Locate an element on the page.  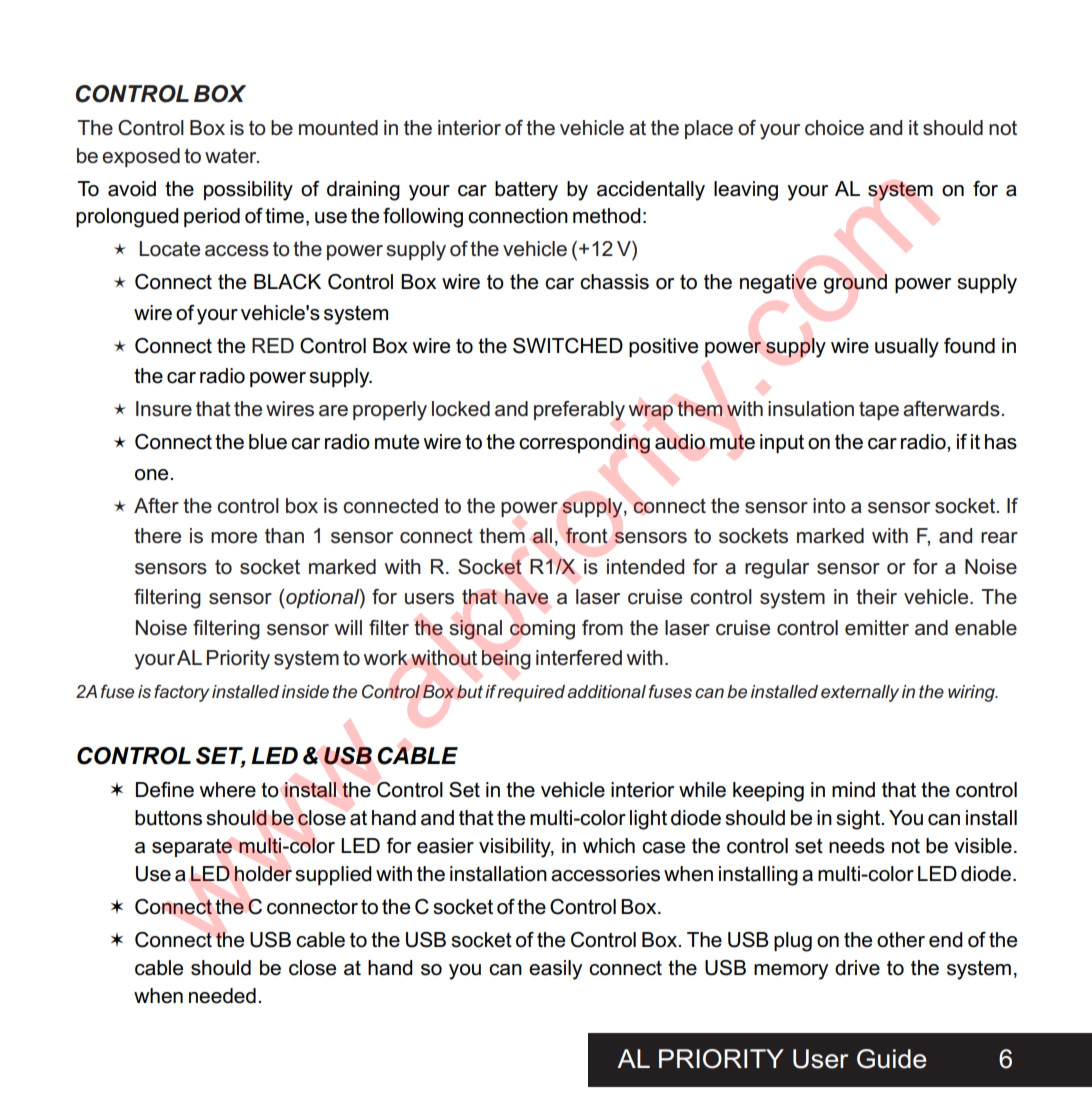
externally is located at coordinates (860, 693).
